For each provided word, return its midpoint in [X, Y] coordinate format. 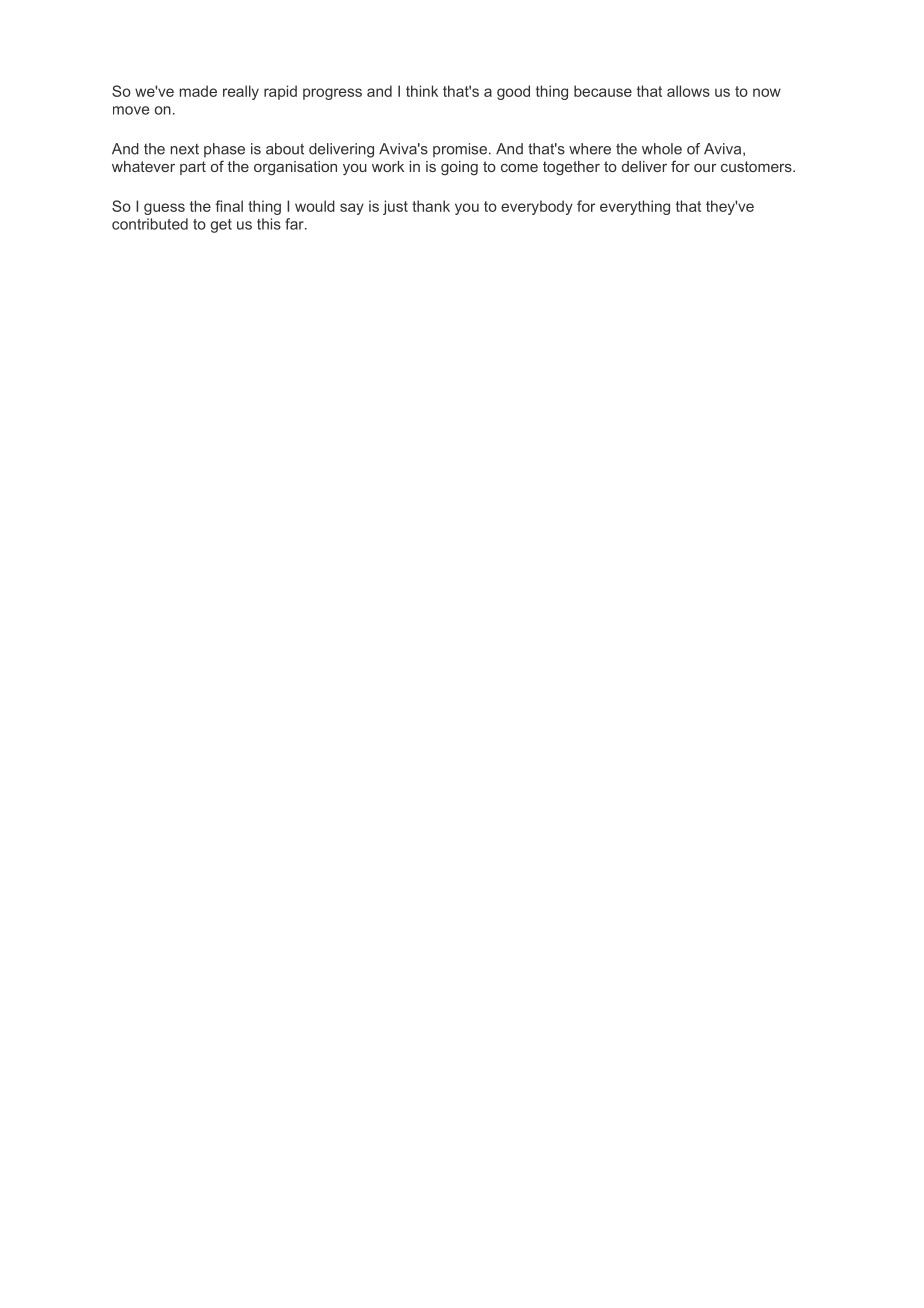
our [705, 168]
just [395, 207]
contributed [150, 224]
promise [460, 150]
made [198, 91]
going [459, 168]
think [422, 91]
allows [688, 91]
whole [662, 149]
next [185, 149]
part [193, 168]
